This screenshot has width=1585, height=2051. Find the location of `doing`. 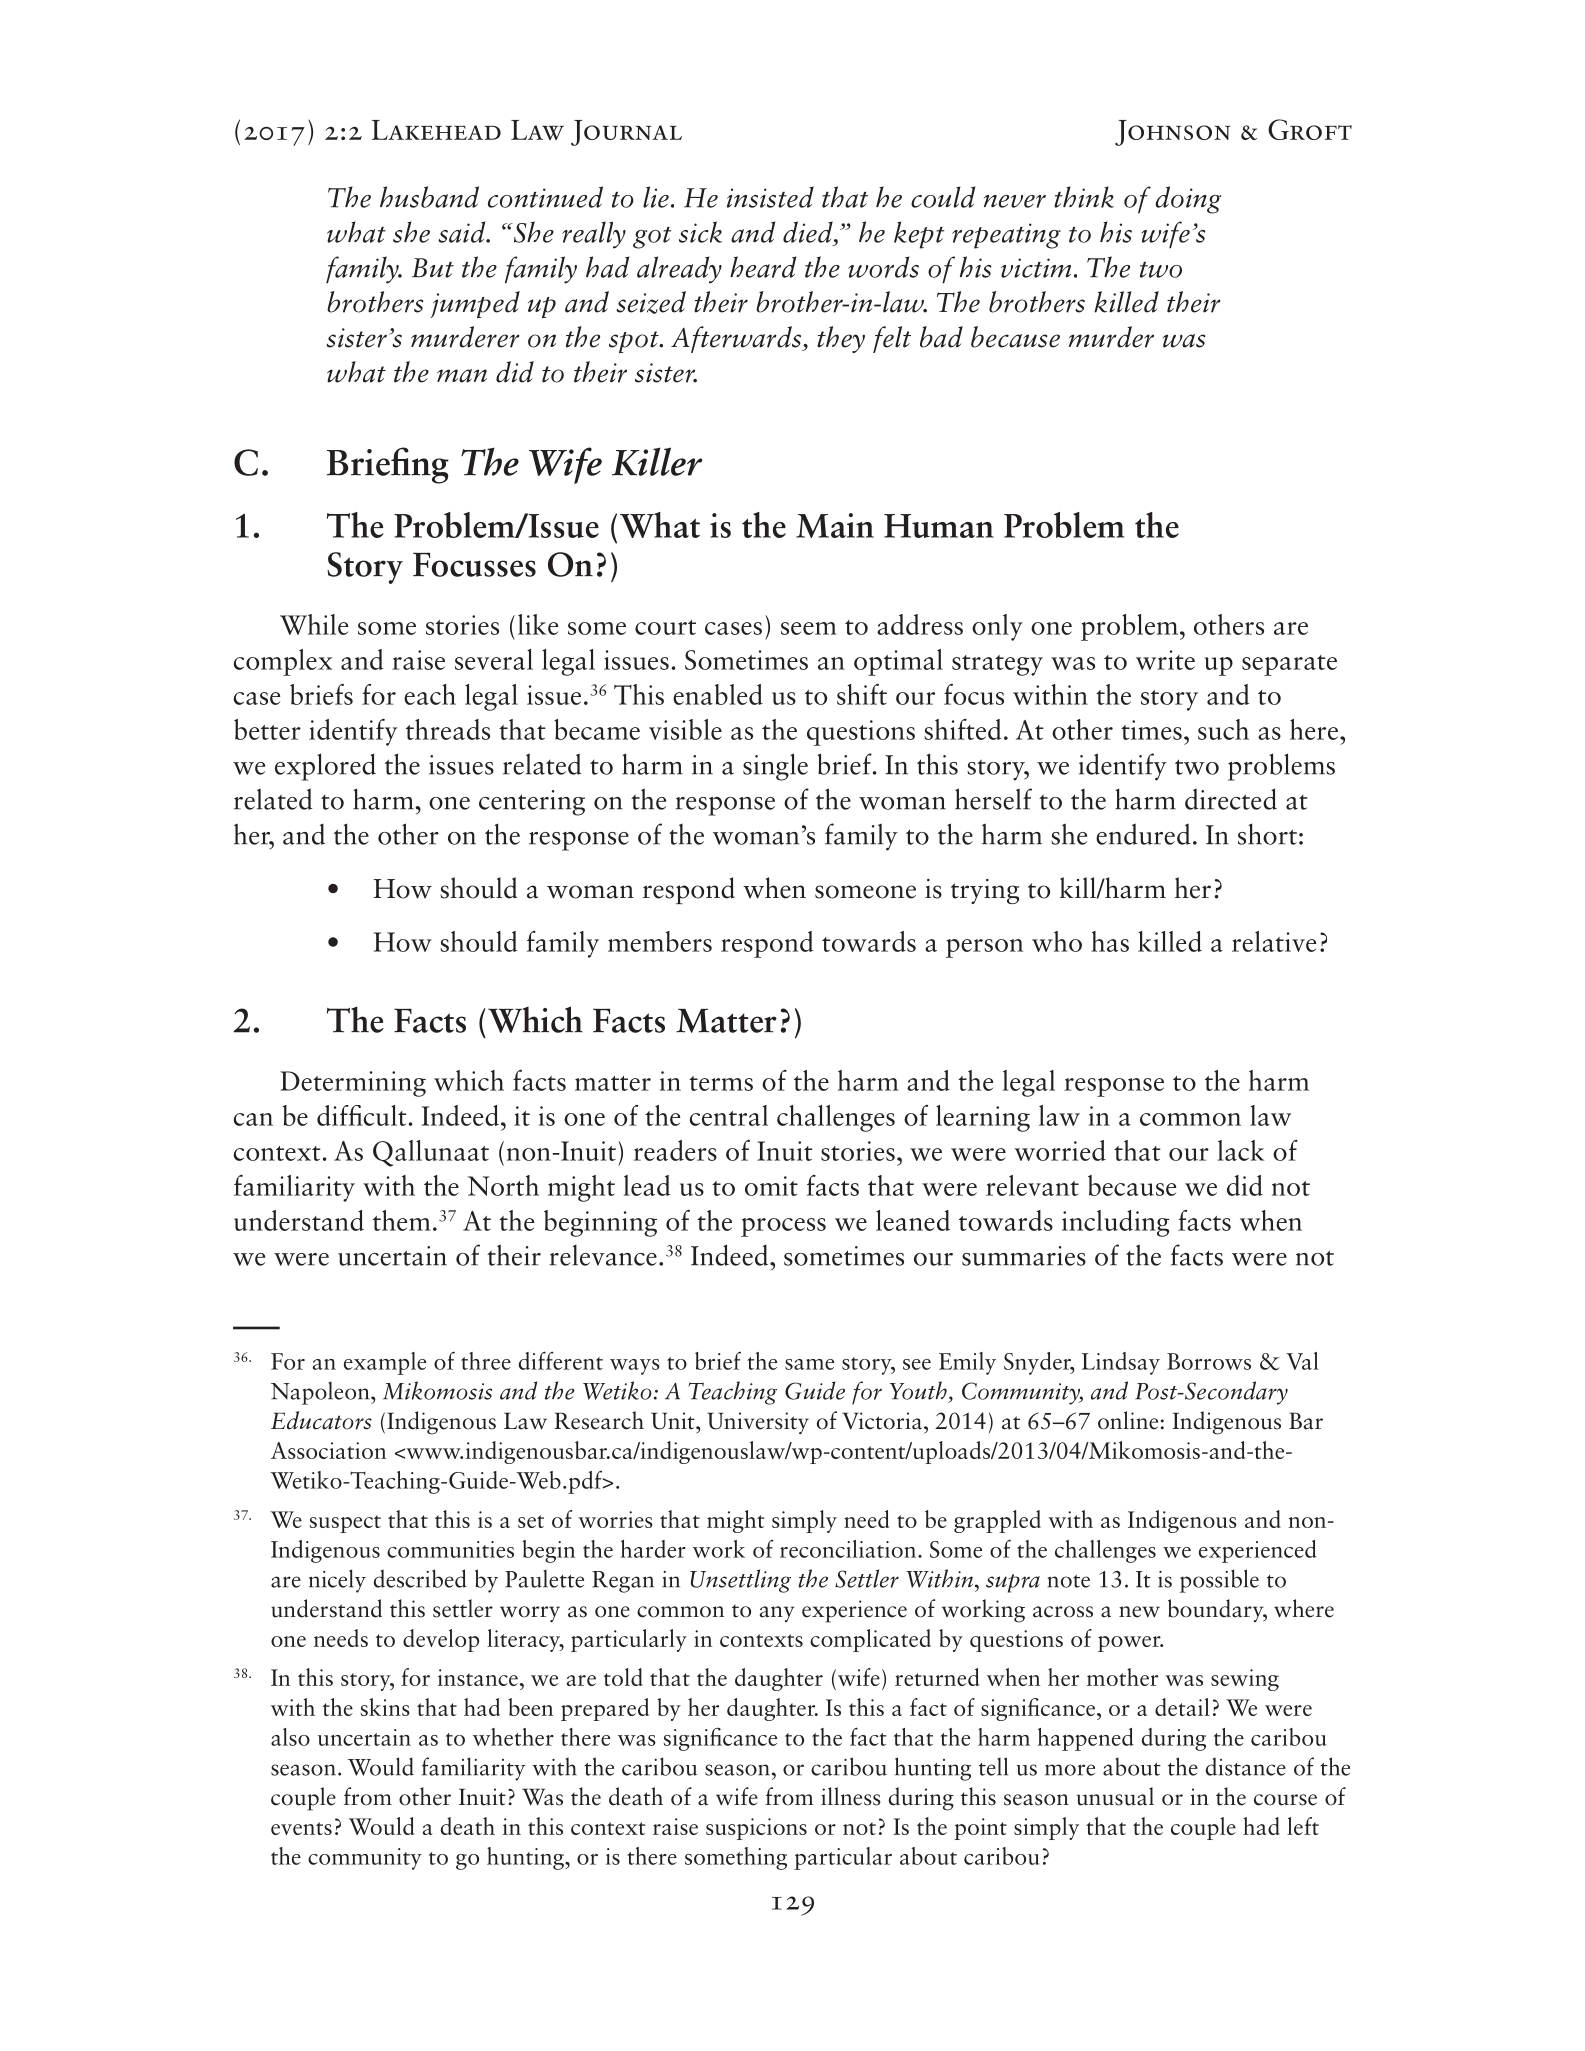

doing is located at coordinates (1188, 200).
